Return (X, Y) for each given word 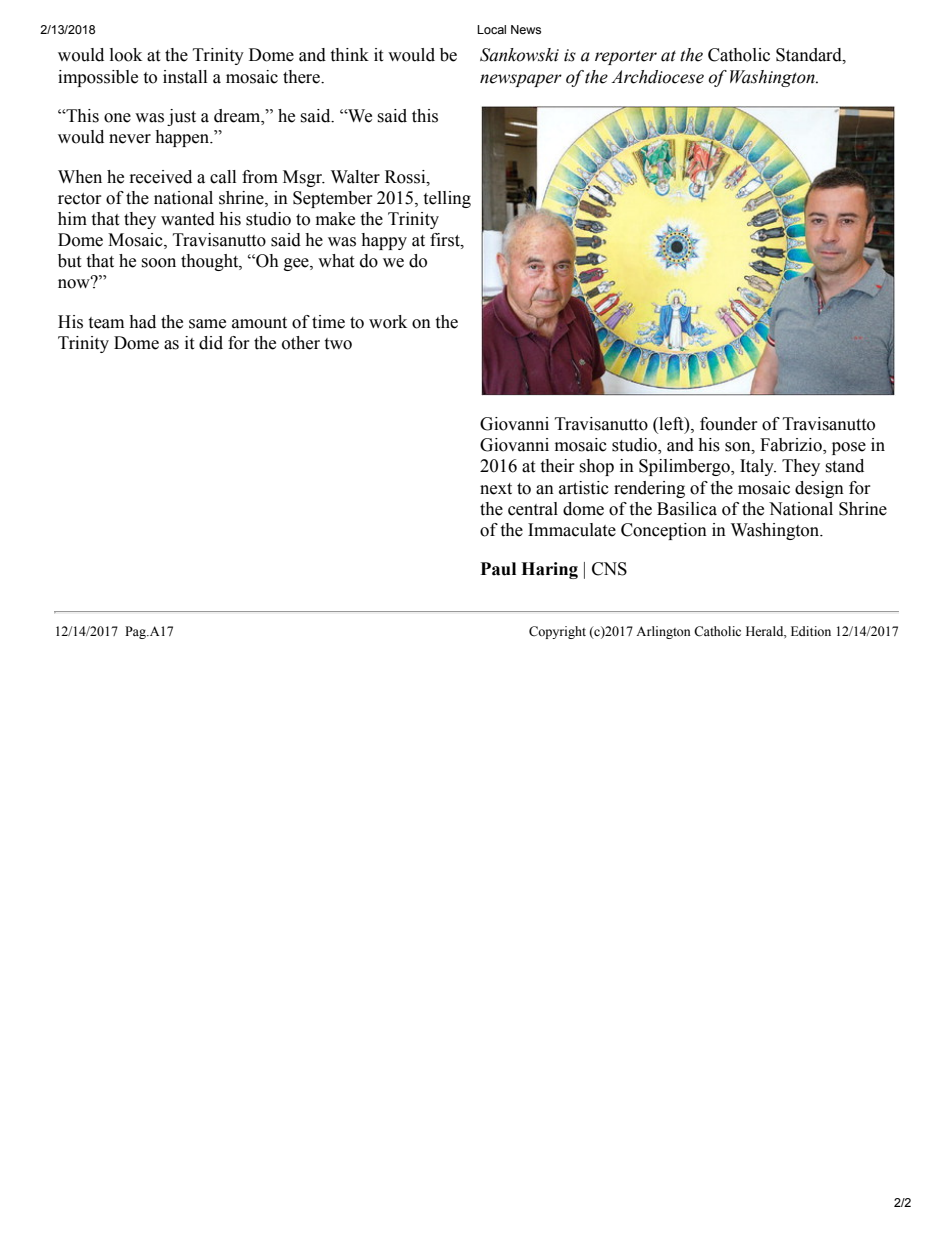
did (211, 343)
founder (729, 424)
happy (384, 241)
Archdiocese (657, 77)
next (496, 489)
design (819, 489)
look (126, 55)
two (338, 344)
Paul (498, 569)
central (533, 509)
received (161, 177)
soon (158, 263)
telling (447, 199)
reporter (626, 57)
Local (491, 29)
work (388, 322)
